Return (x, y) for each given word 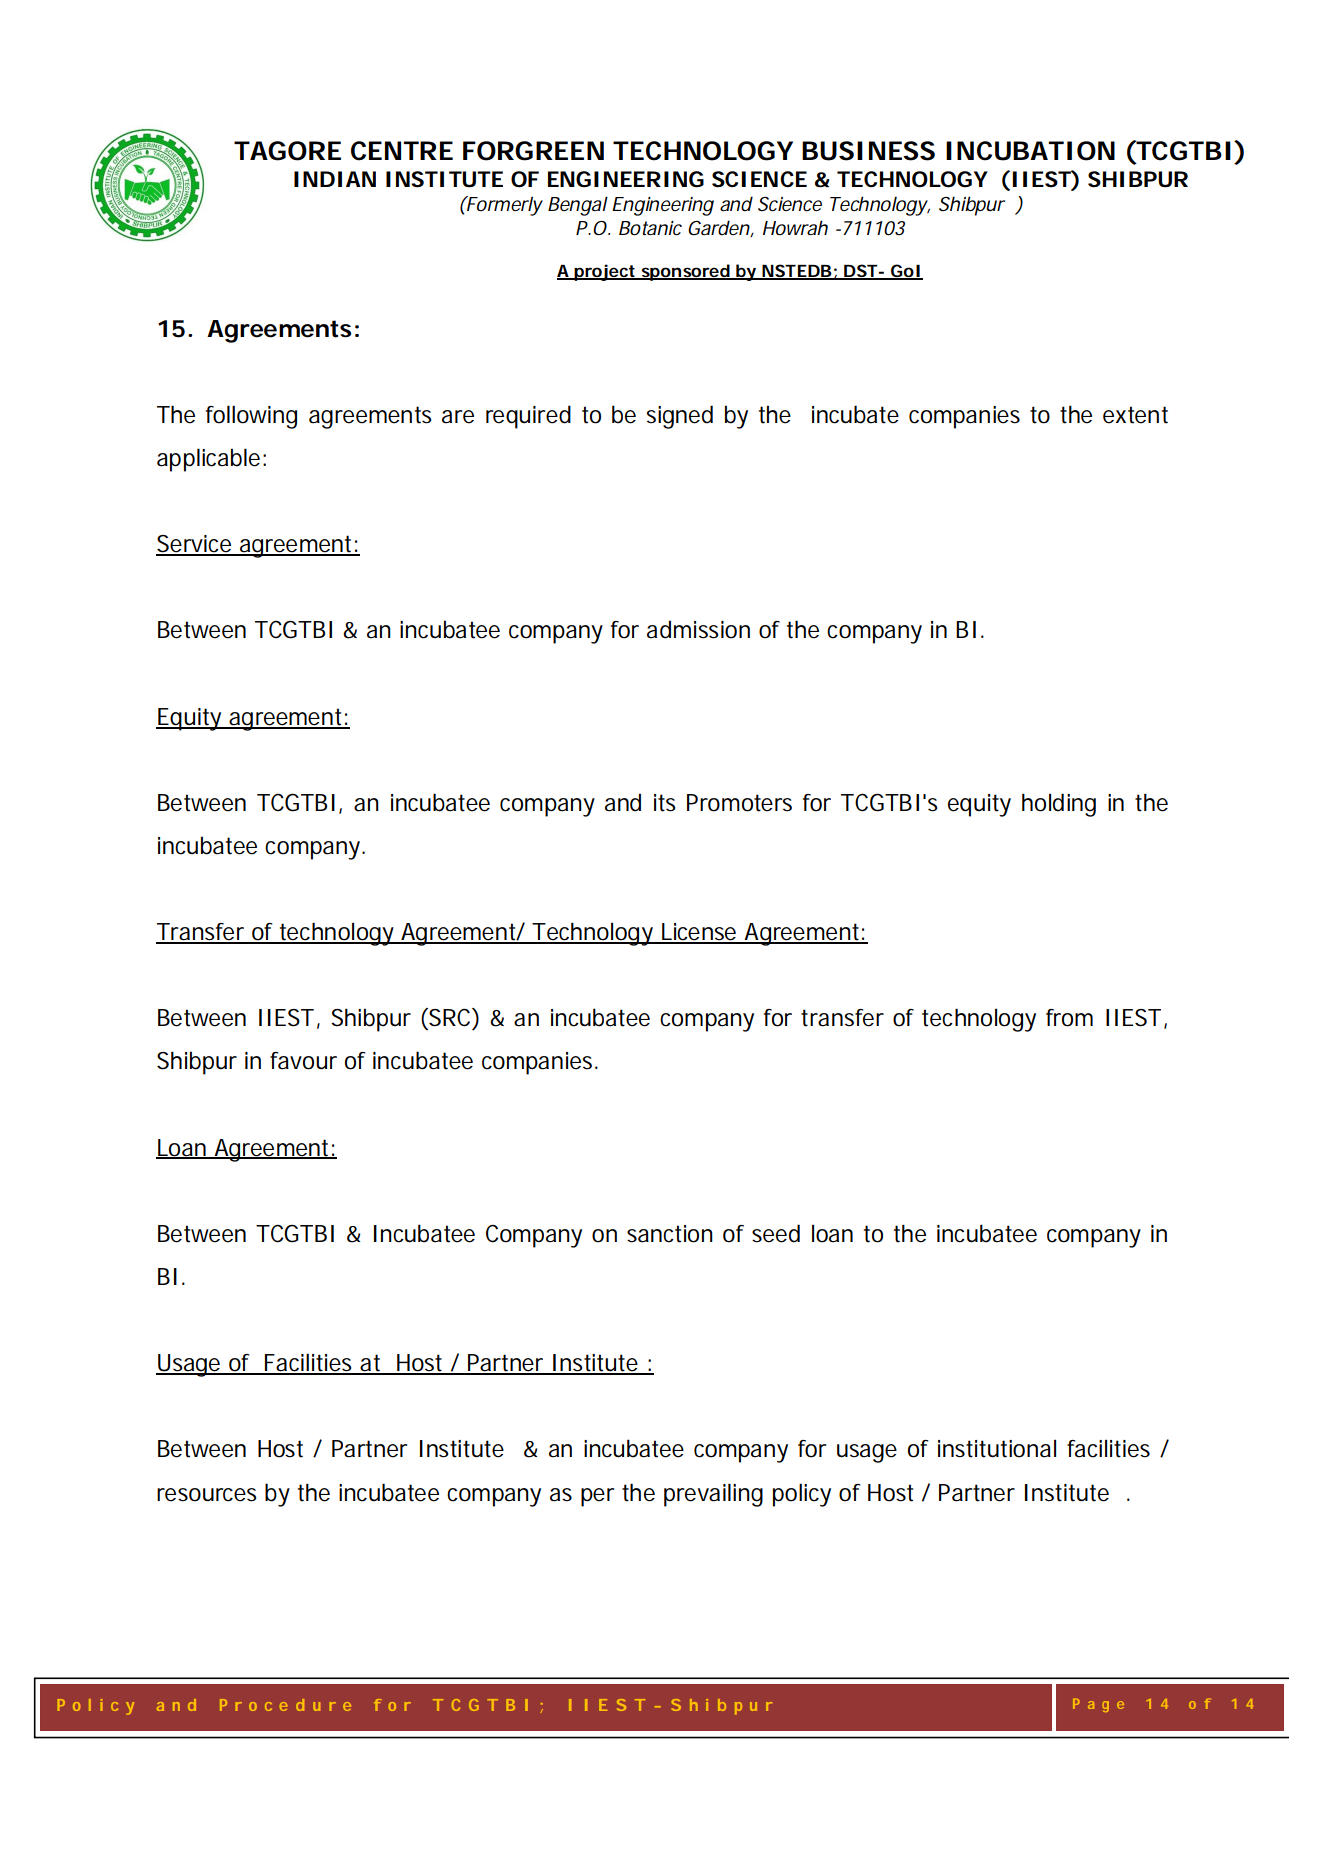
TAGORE (287, 151)
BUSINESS (868, 151)
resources (206, 1495)
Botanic (650, 228)
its (664, 803)
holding (1059, 805)
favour (303, 1061)
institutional (997, 1449)
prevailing (713, 1495)
